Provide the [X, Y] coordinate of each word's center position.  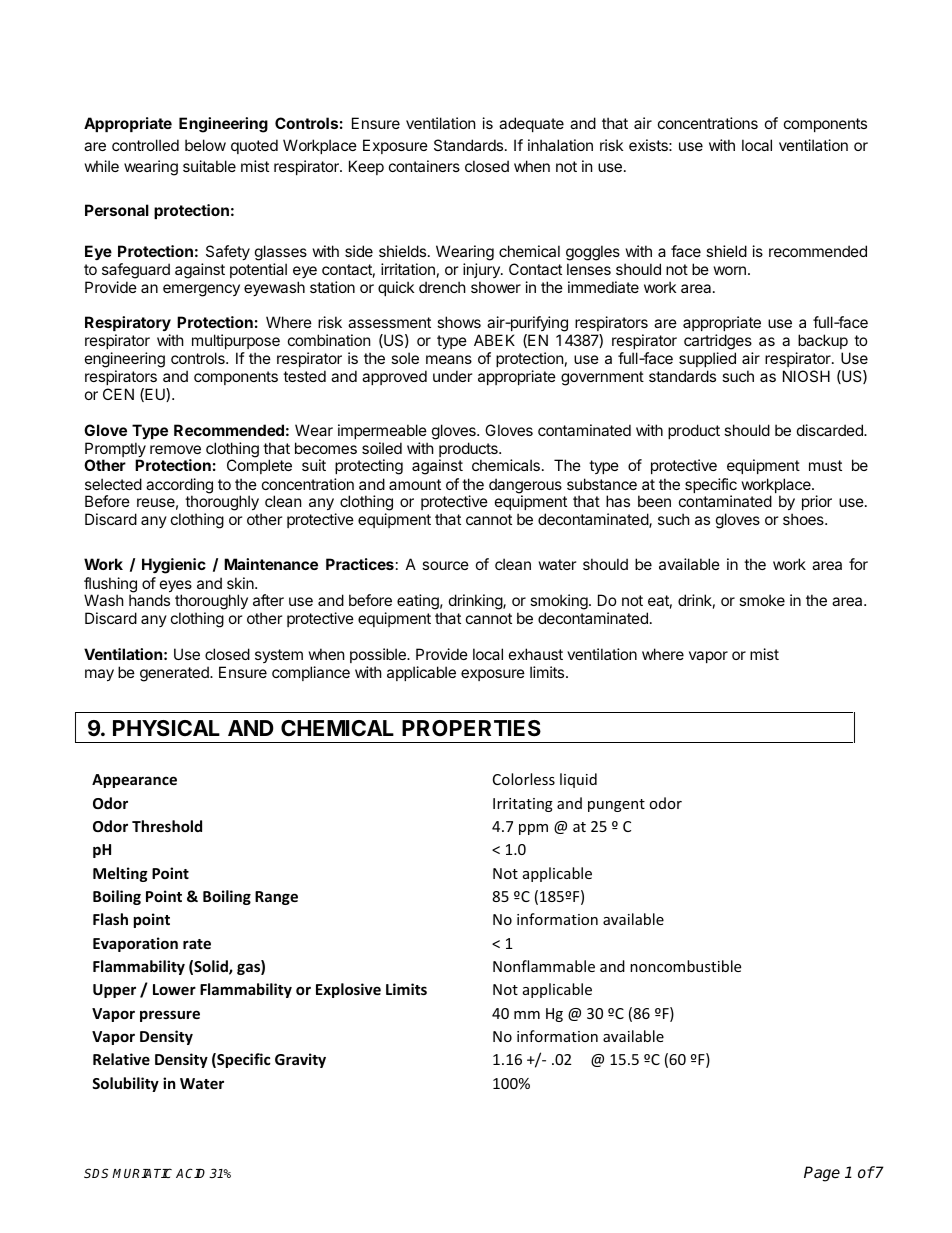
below [205, 145]
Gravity [300, 1060]
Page [822, 1174]
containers [424, 166]
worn [730, 270]
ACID [190, 1173]
